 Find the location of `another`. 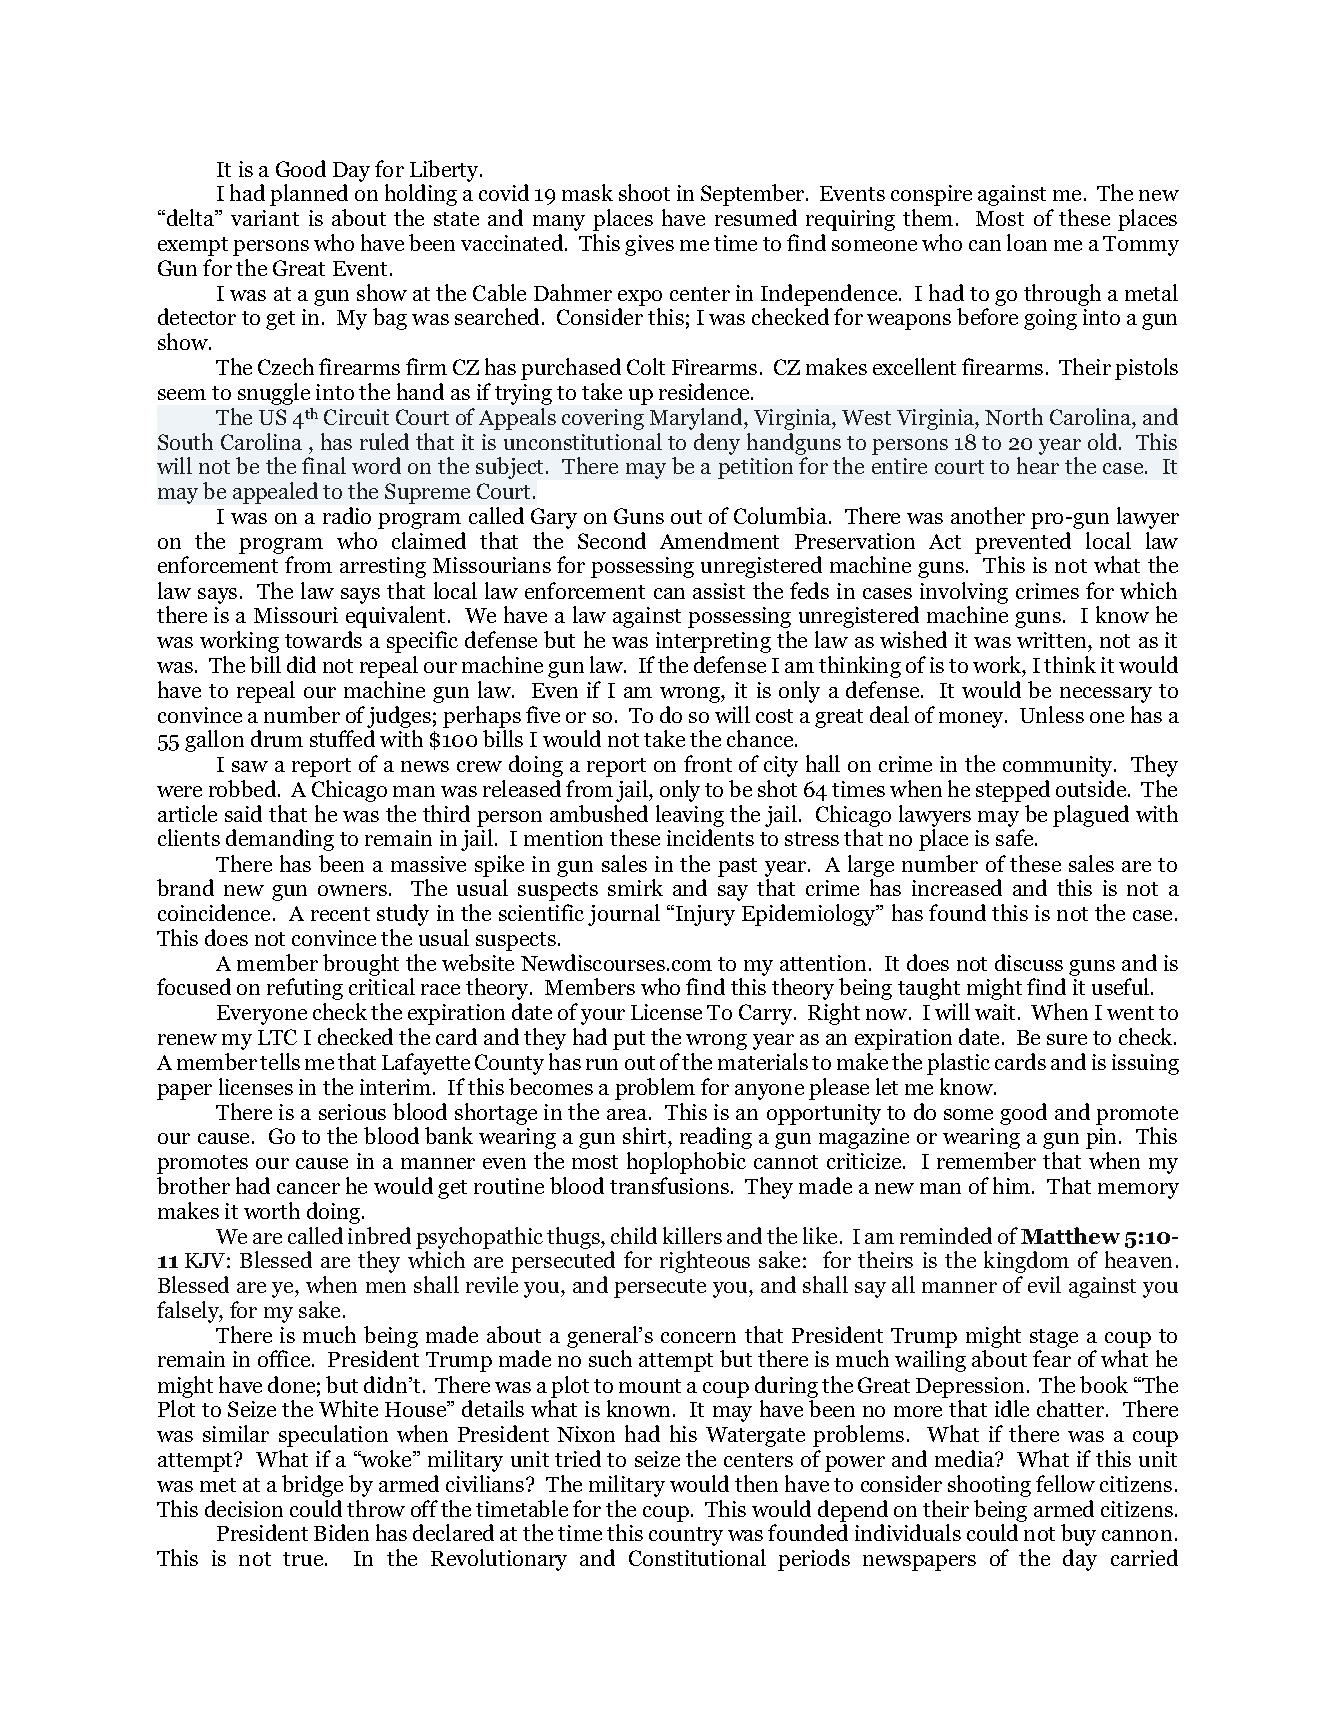

another is located at coordinates (988, 515).
